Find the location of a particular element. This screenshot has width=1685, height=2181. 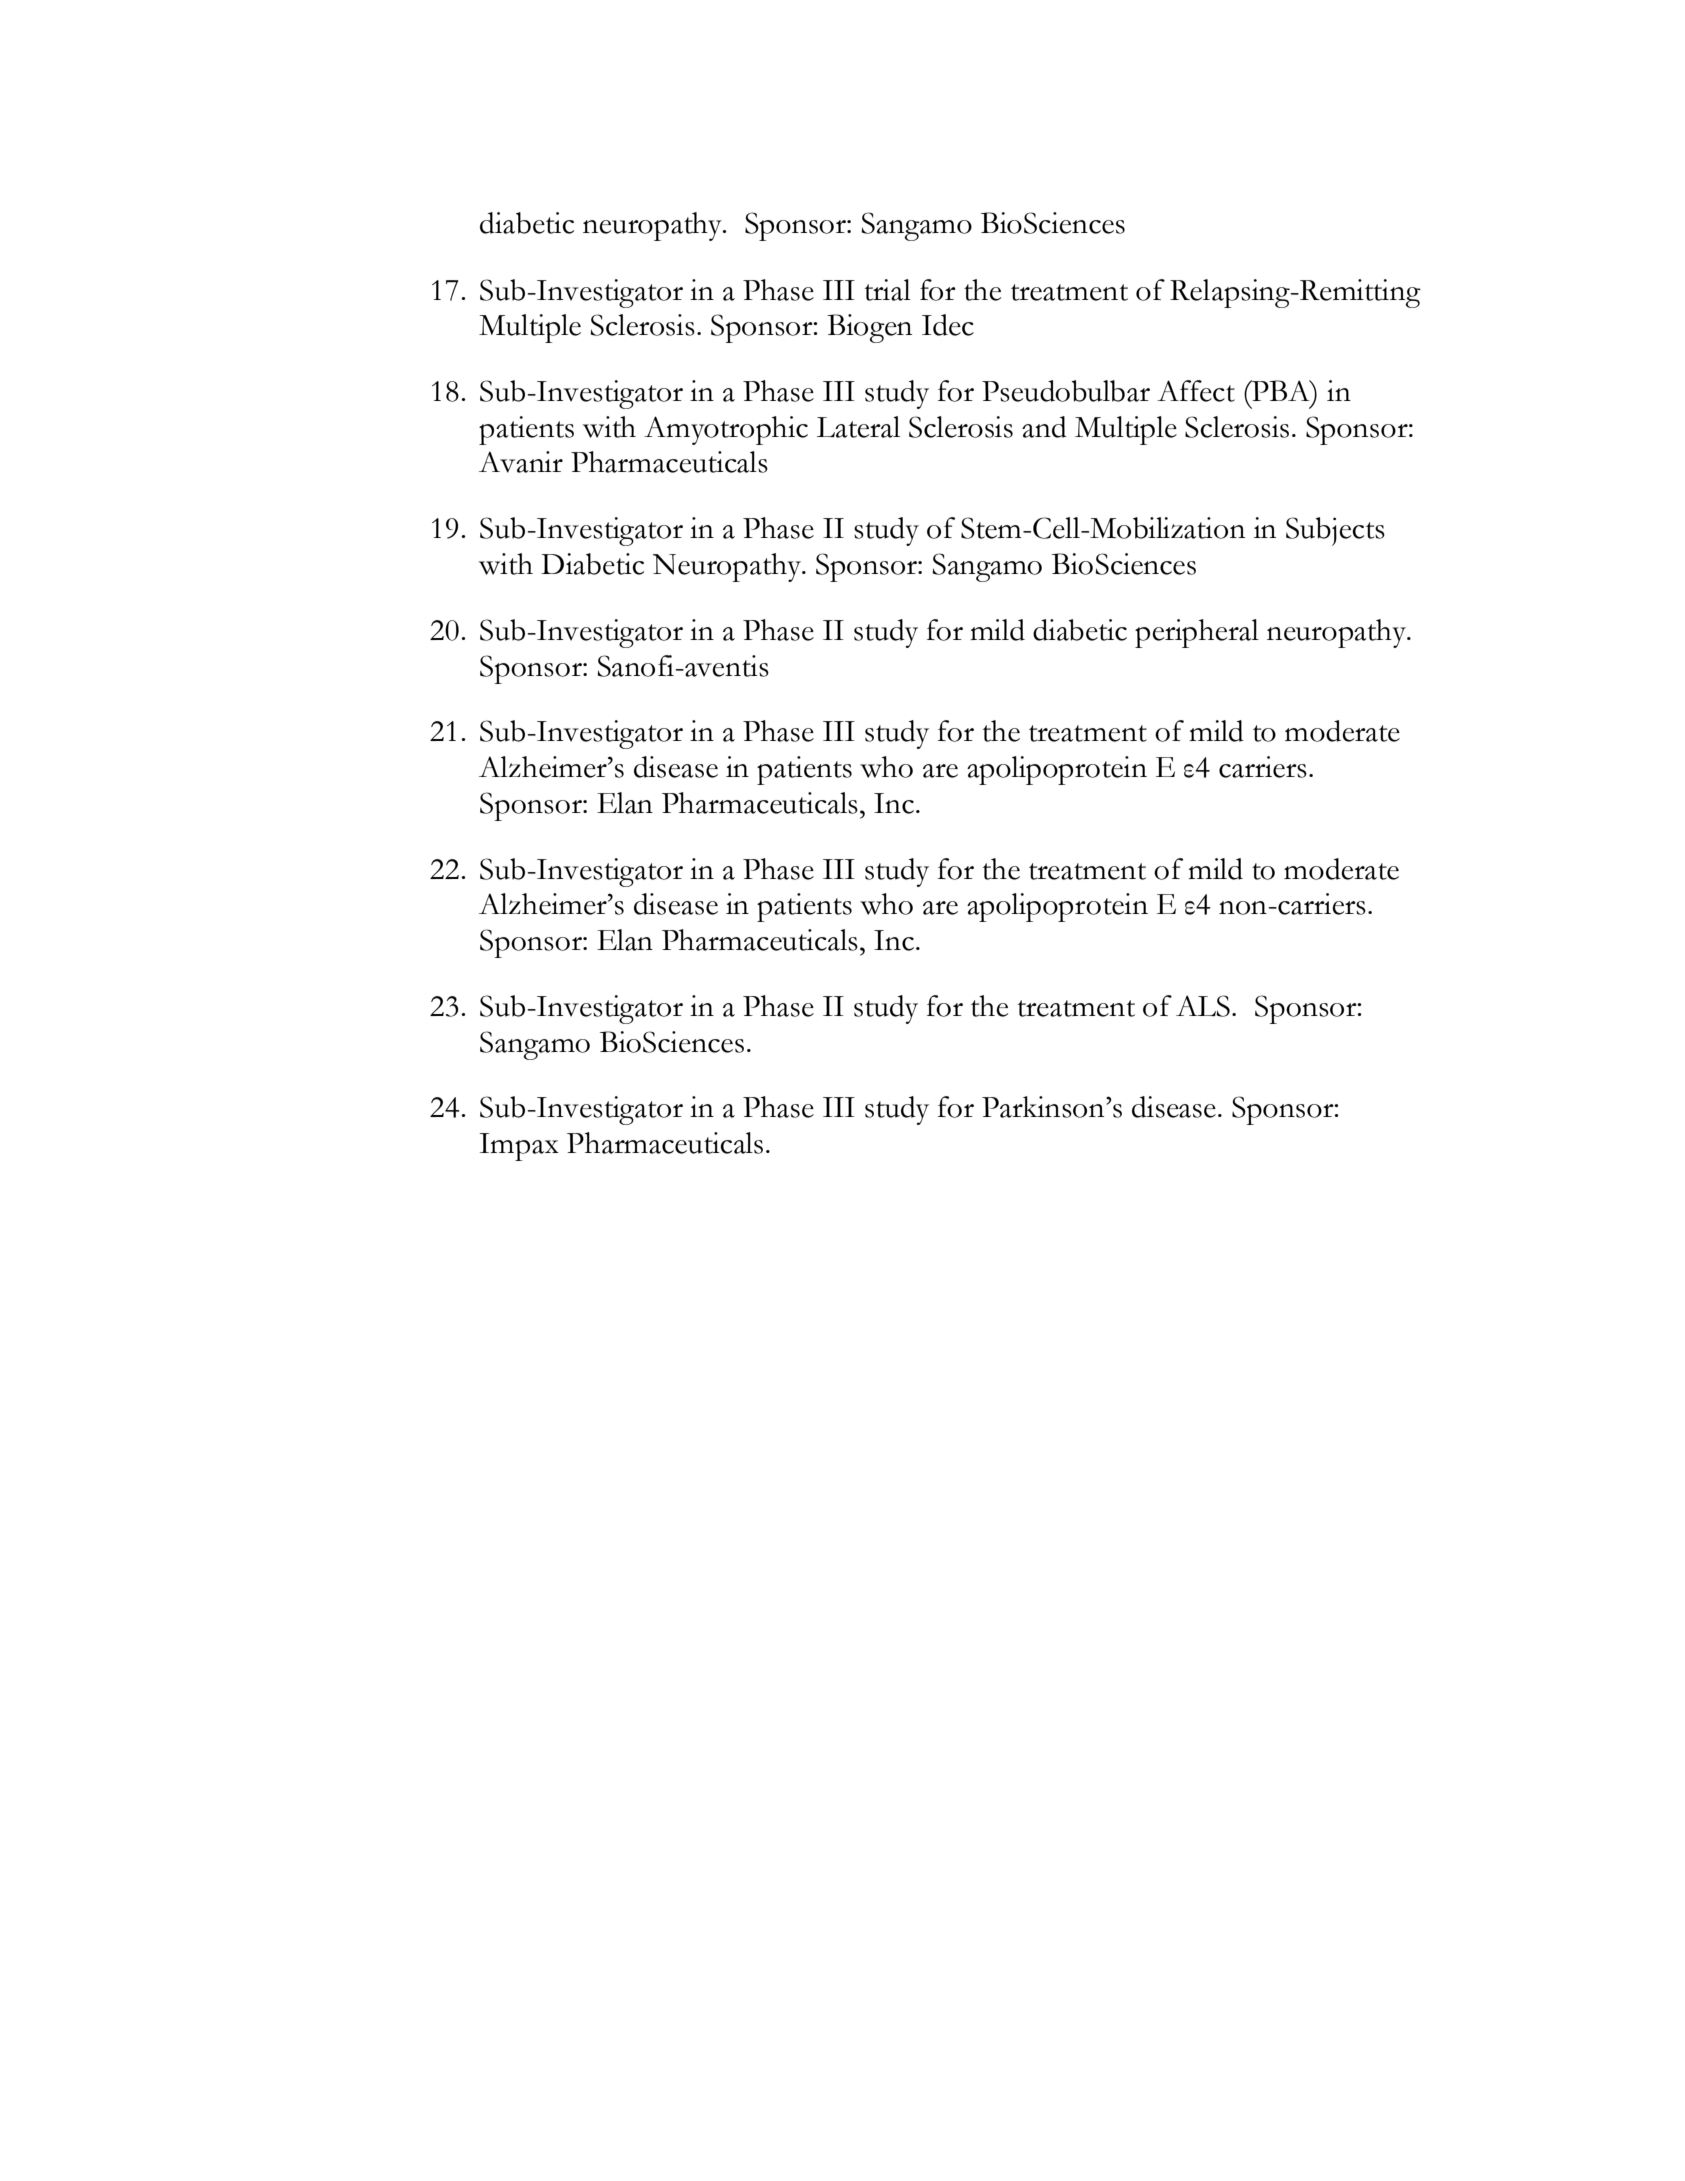

trial is located at coordinates (888, 290).
